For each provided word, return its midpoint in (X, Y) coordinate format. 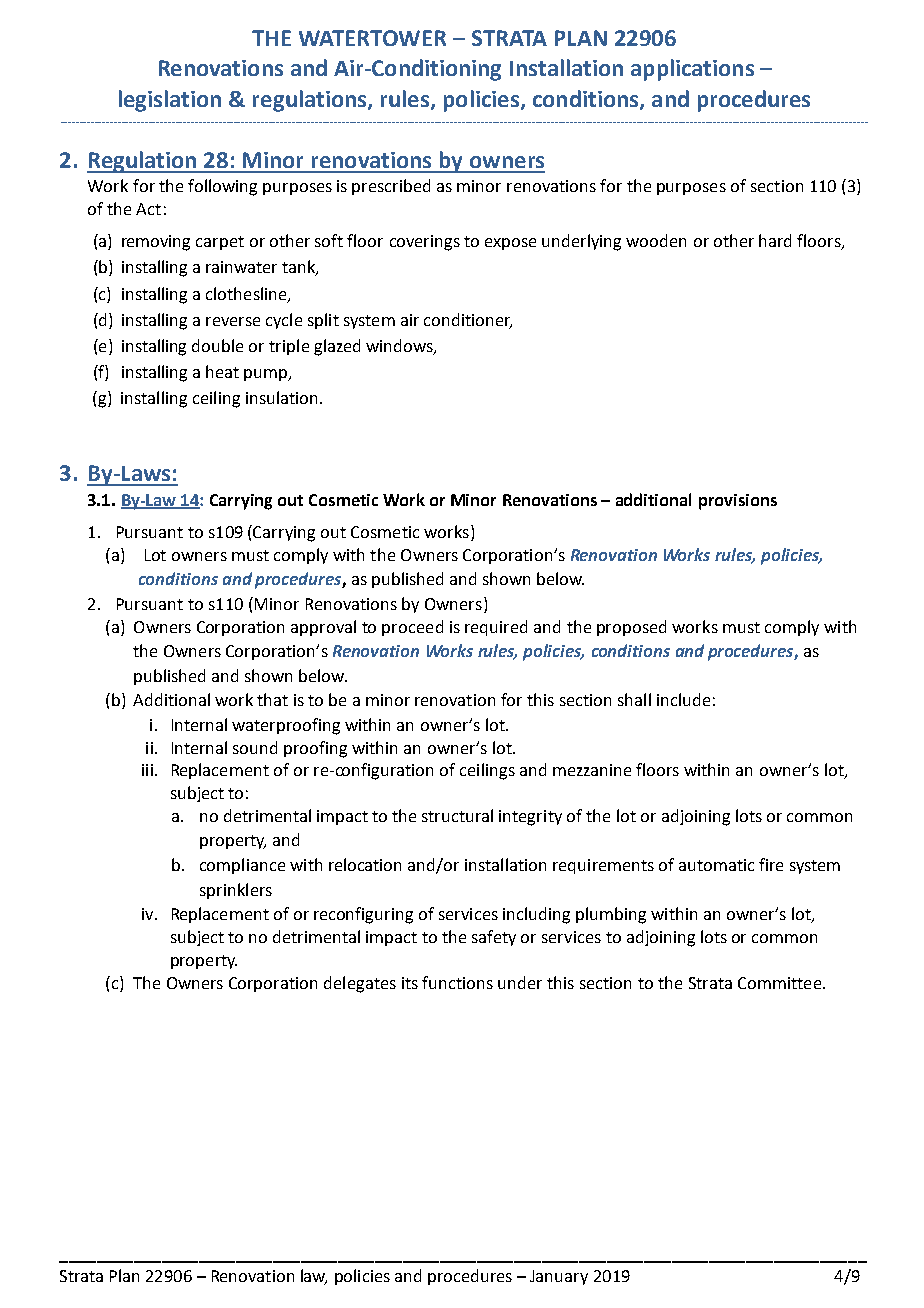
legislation (170, 101)
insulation (281, 397)
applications (692, 70)
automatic (716, 865)
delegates (360, 984)
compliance (242, 866)
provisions (738, 502)
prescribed (391, 187)
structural (457, 815)
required (496, 628)
